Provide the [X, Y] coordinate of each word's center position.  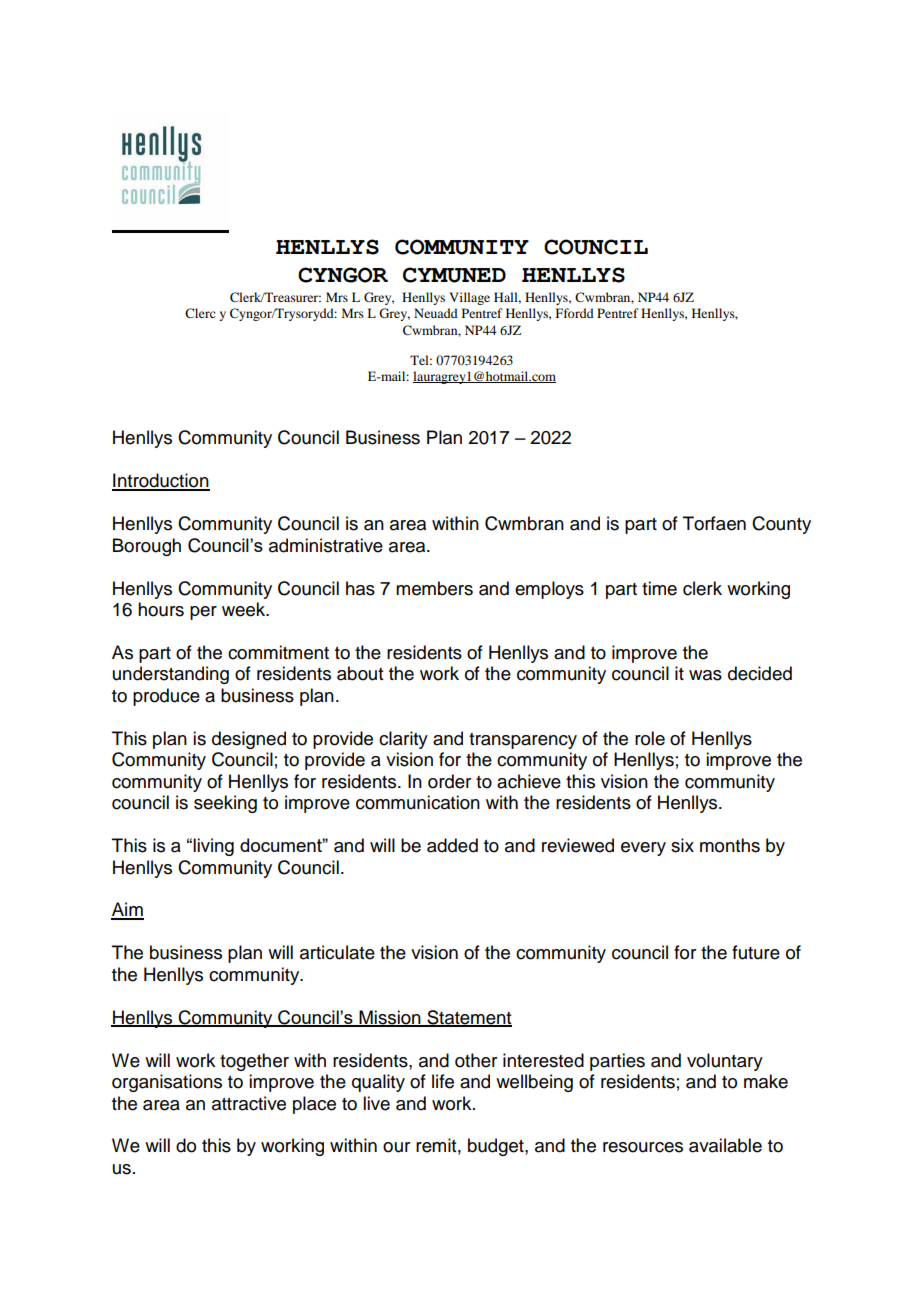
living [213, 847]
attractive [249, 1103]
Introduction [161, 481]
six [682, 845]
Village [469, 298]
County [781, 525]
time [659, 588]
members [434, 588]
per [203, 613]
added [452, 845]
